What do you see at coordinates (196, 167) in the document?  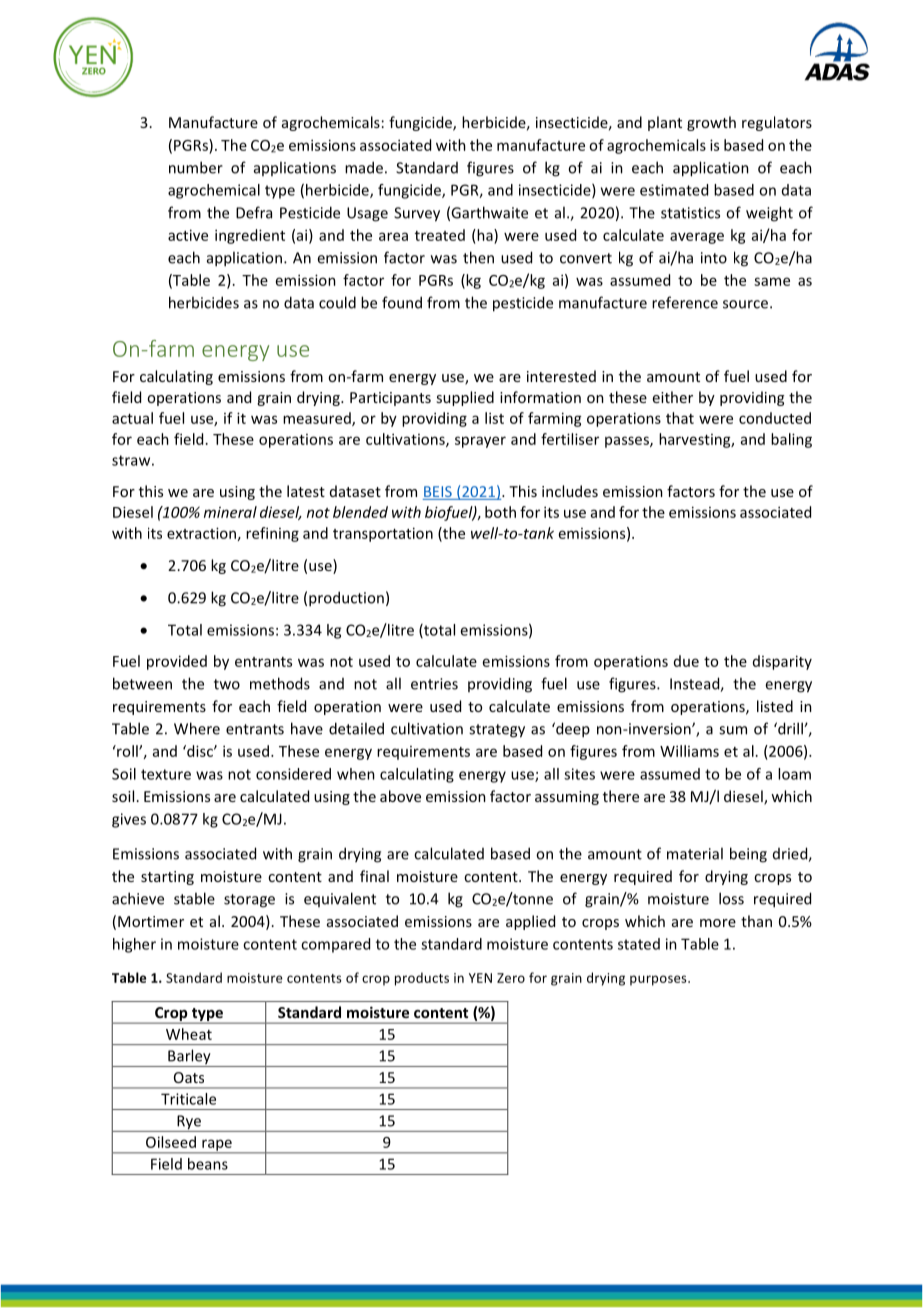 I see `number` at bounding box center [196, 167].
